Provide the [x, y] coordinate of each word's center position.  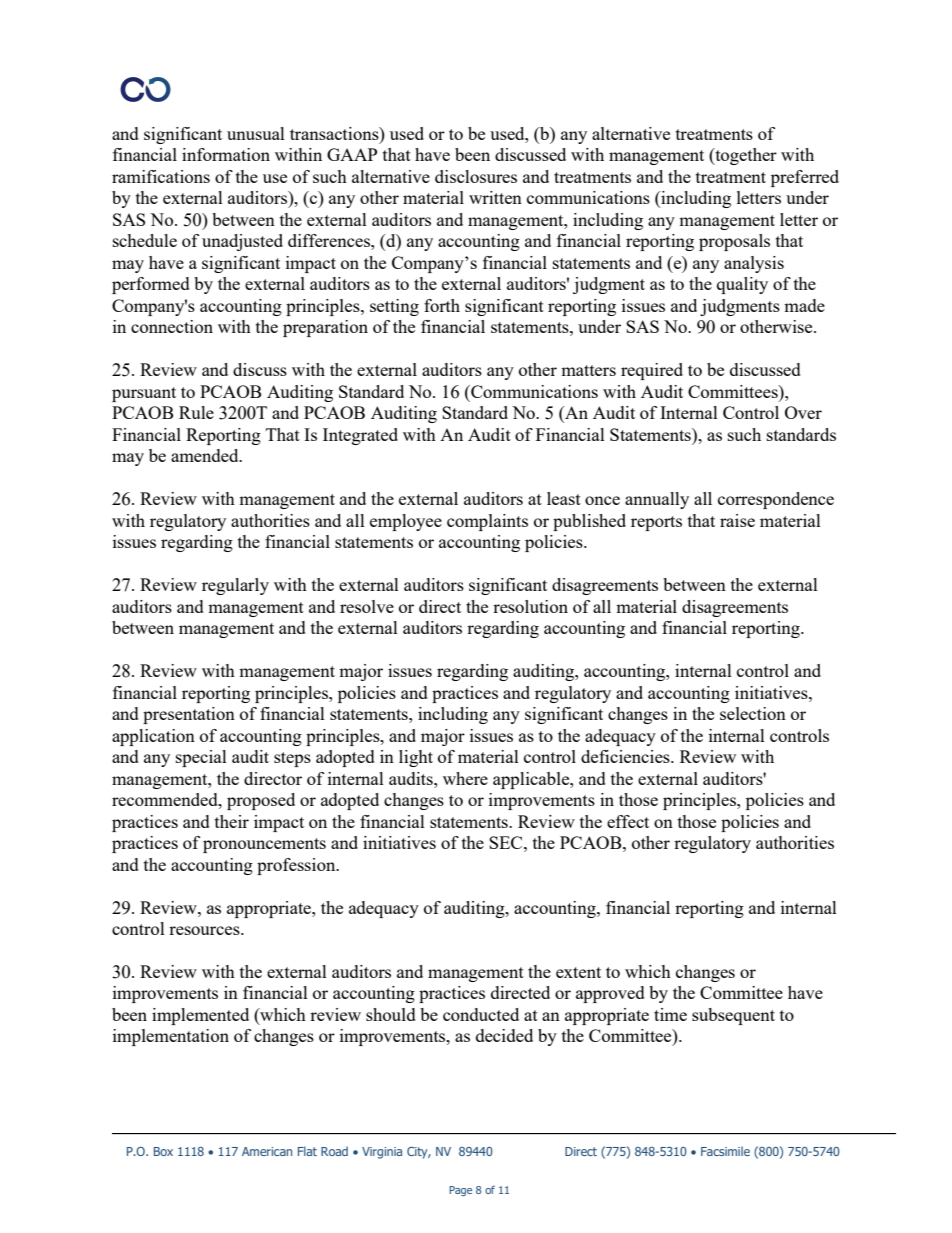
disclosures [476, 176]
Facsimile [725, 1151]
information [226, 154]
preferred [805, 178]
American [267, 1151]
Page [460, 1191]
